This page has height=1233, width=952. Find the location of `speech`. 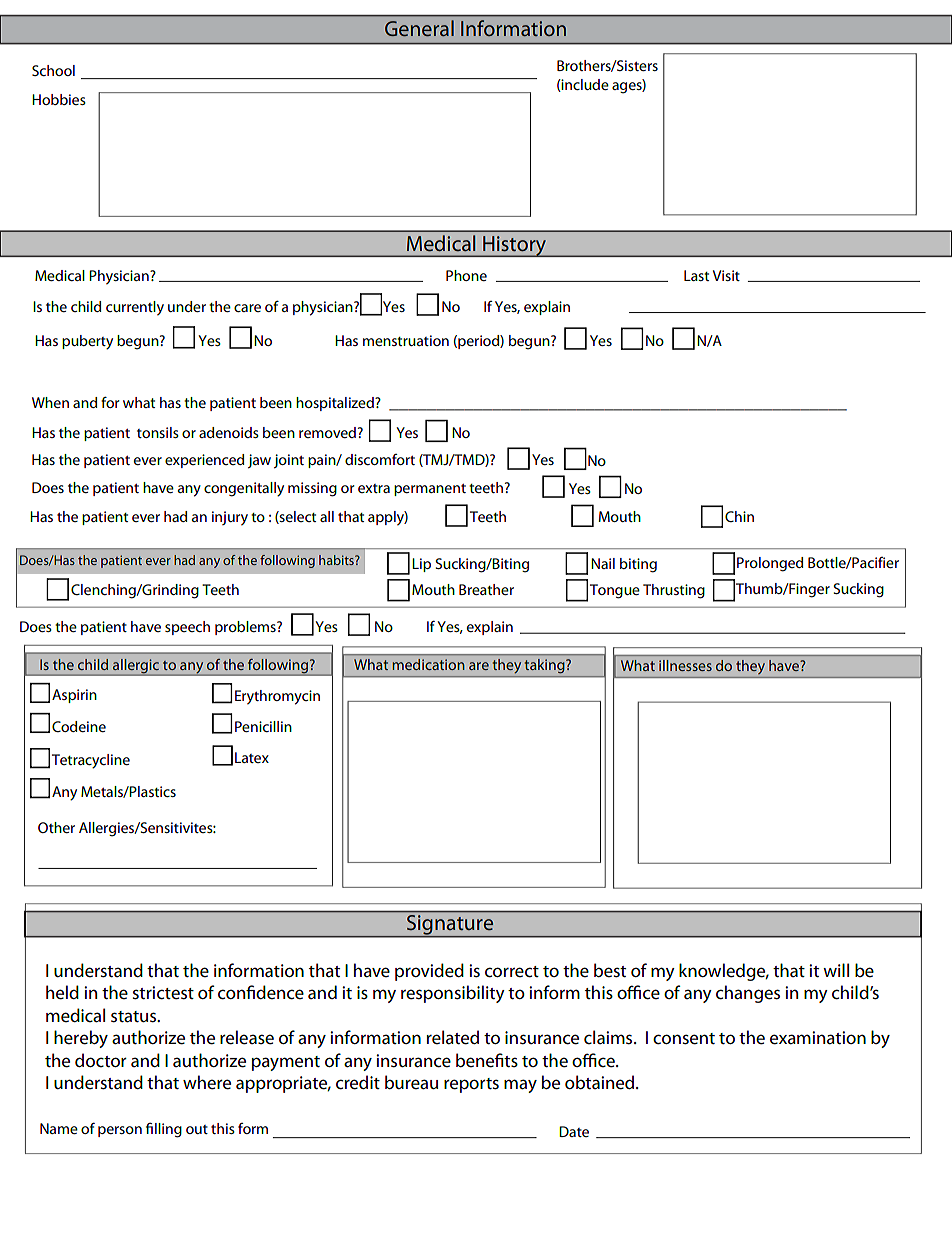

speech is located at coordinates (187, 628).
